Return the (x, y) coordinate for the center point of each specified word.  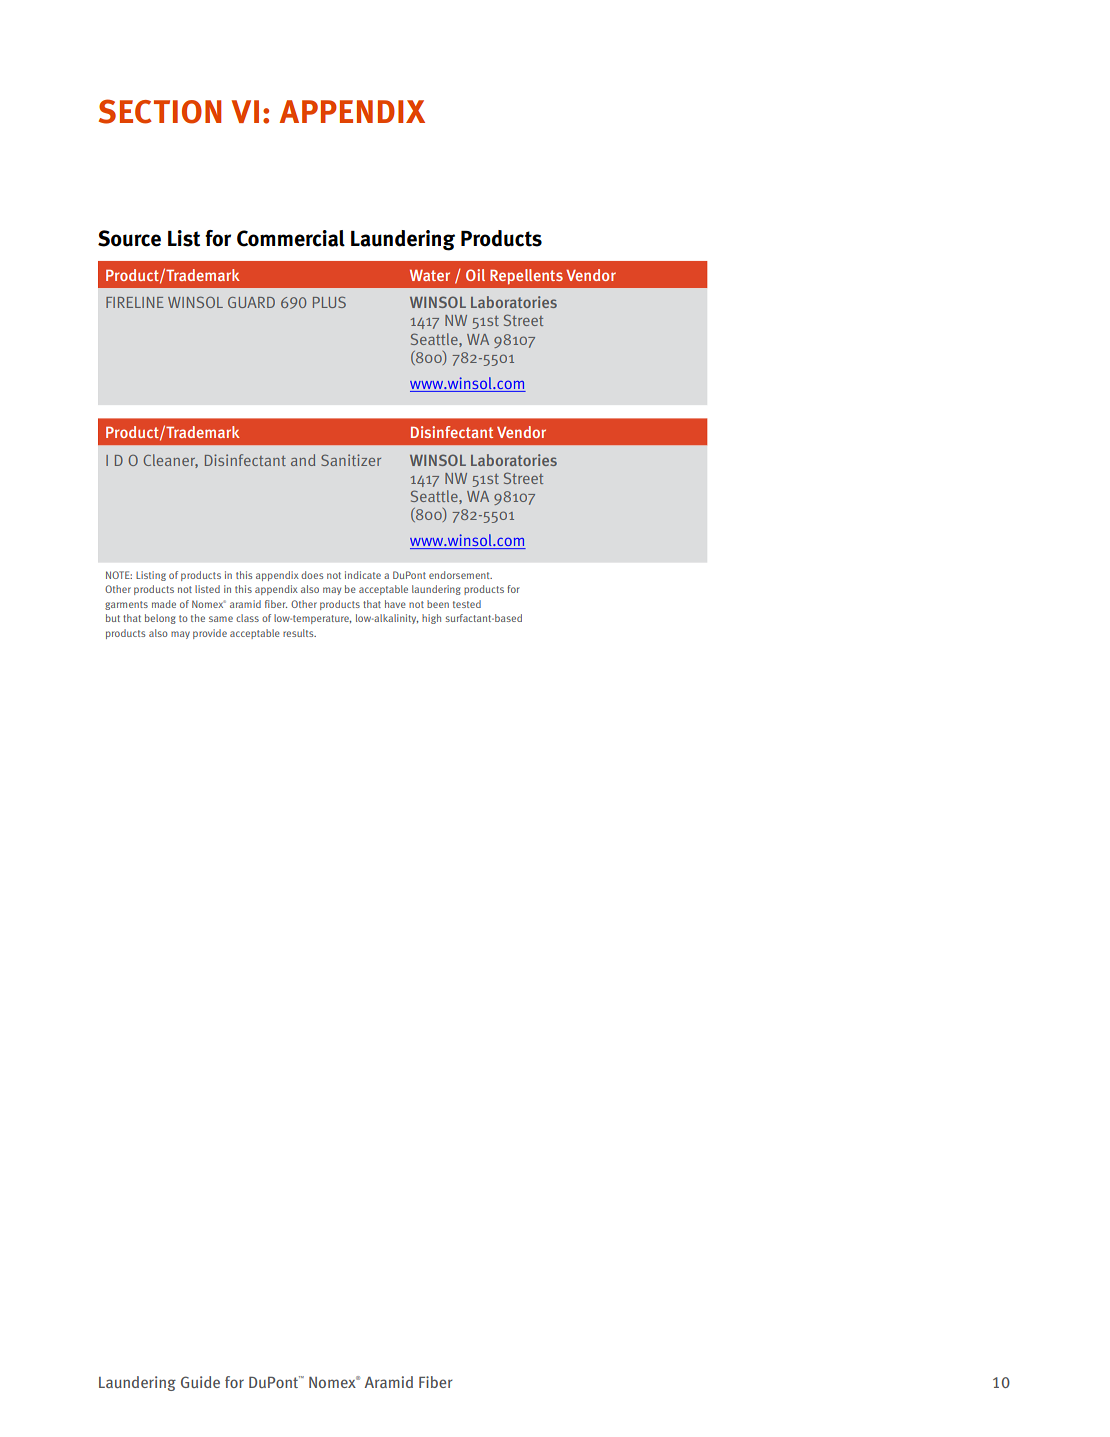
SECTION (160, 111)
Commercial (291, 238)
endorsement (460, 575)
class (247, 618)
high (431, 619)
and (303, 460)
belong (160, 619)
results (299, 633)
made (164, 604)
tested (467, 604)
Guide (200, 1382)
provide (210, 634)
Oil (475, 275)
